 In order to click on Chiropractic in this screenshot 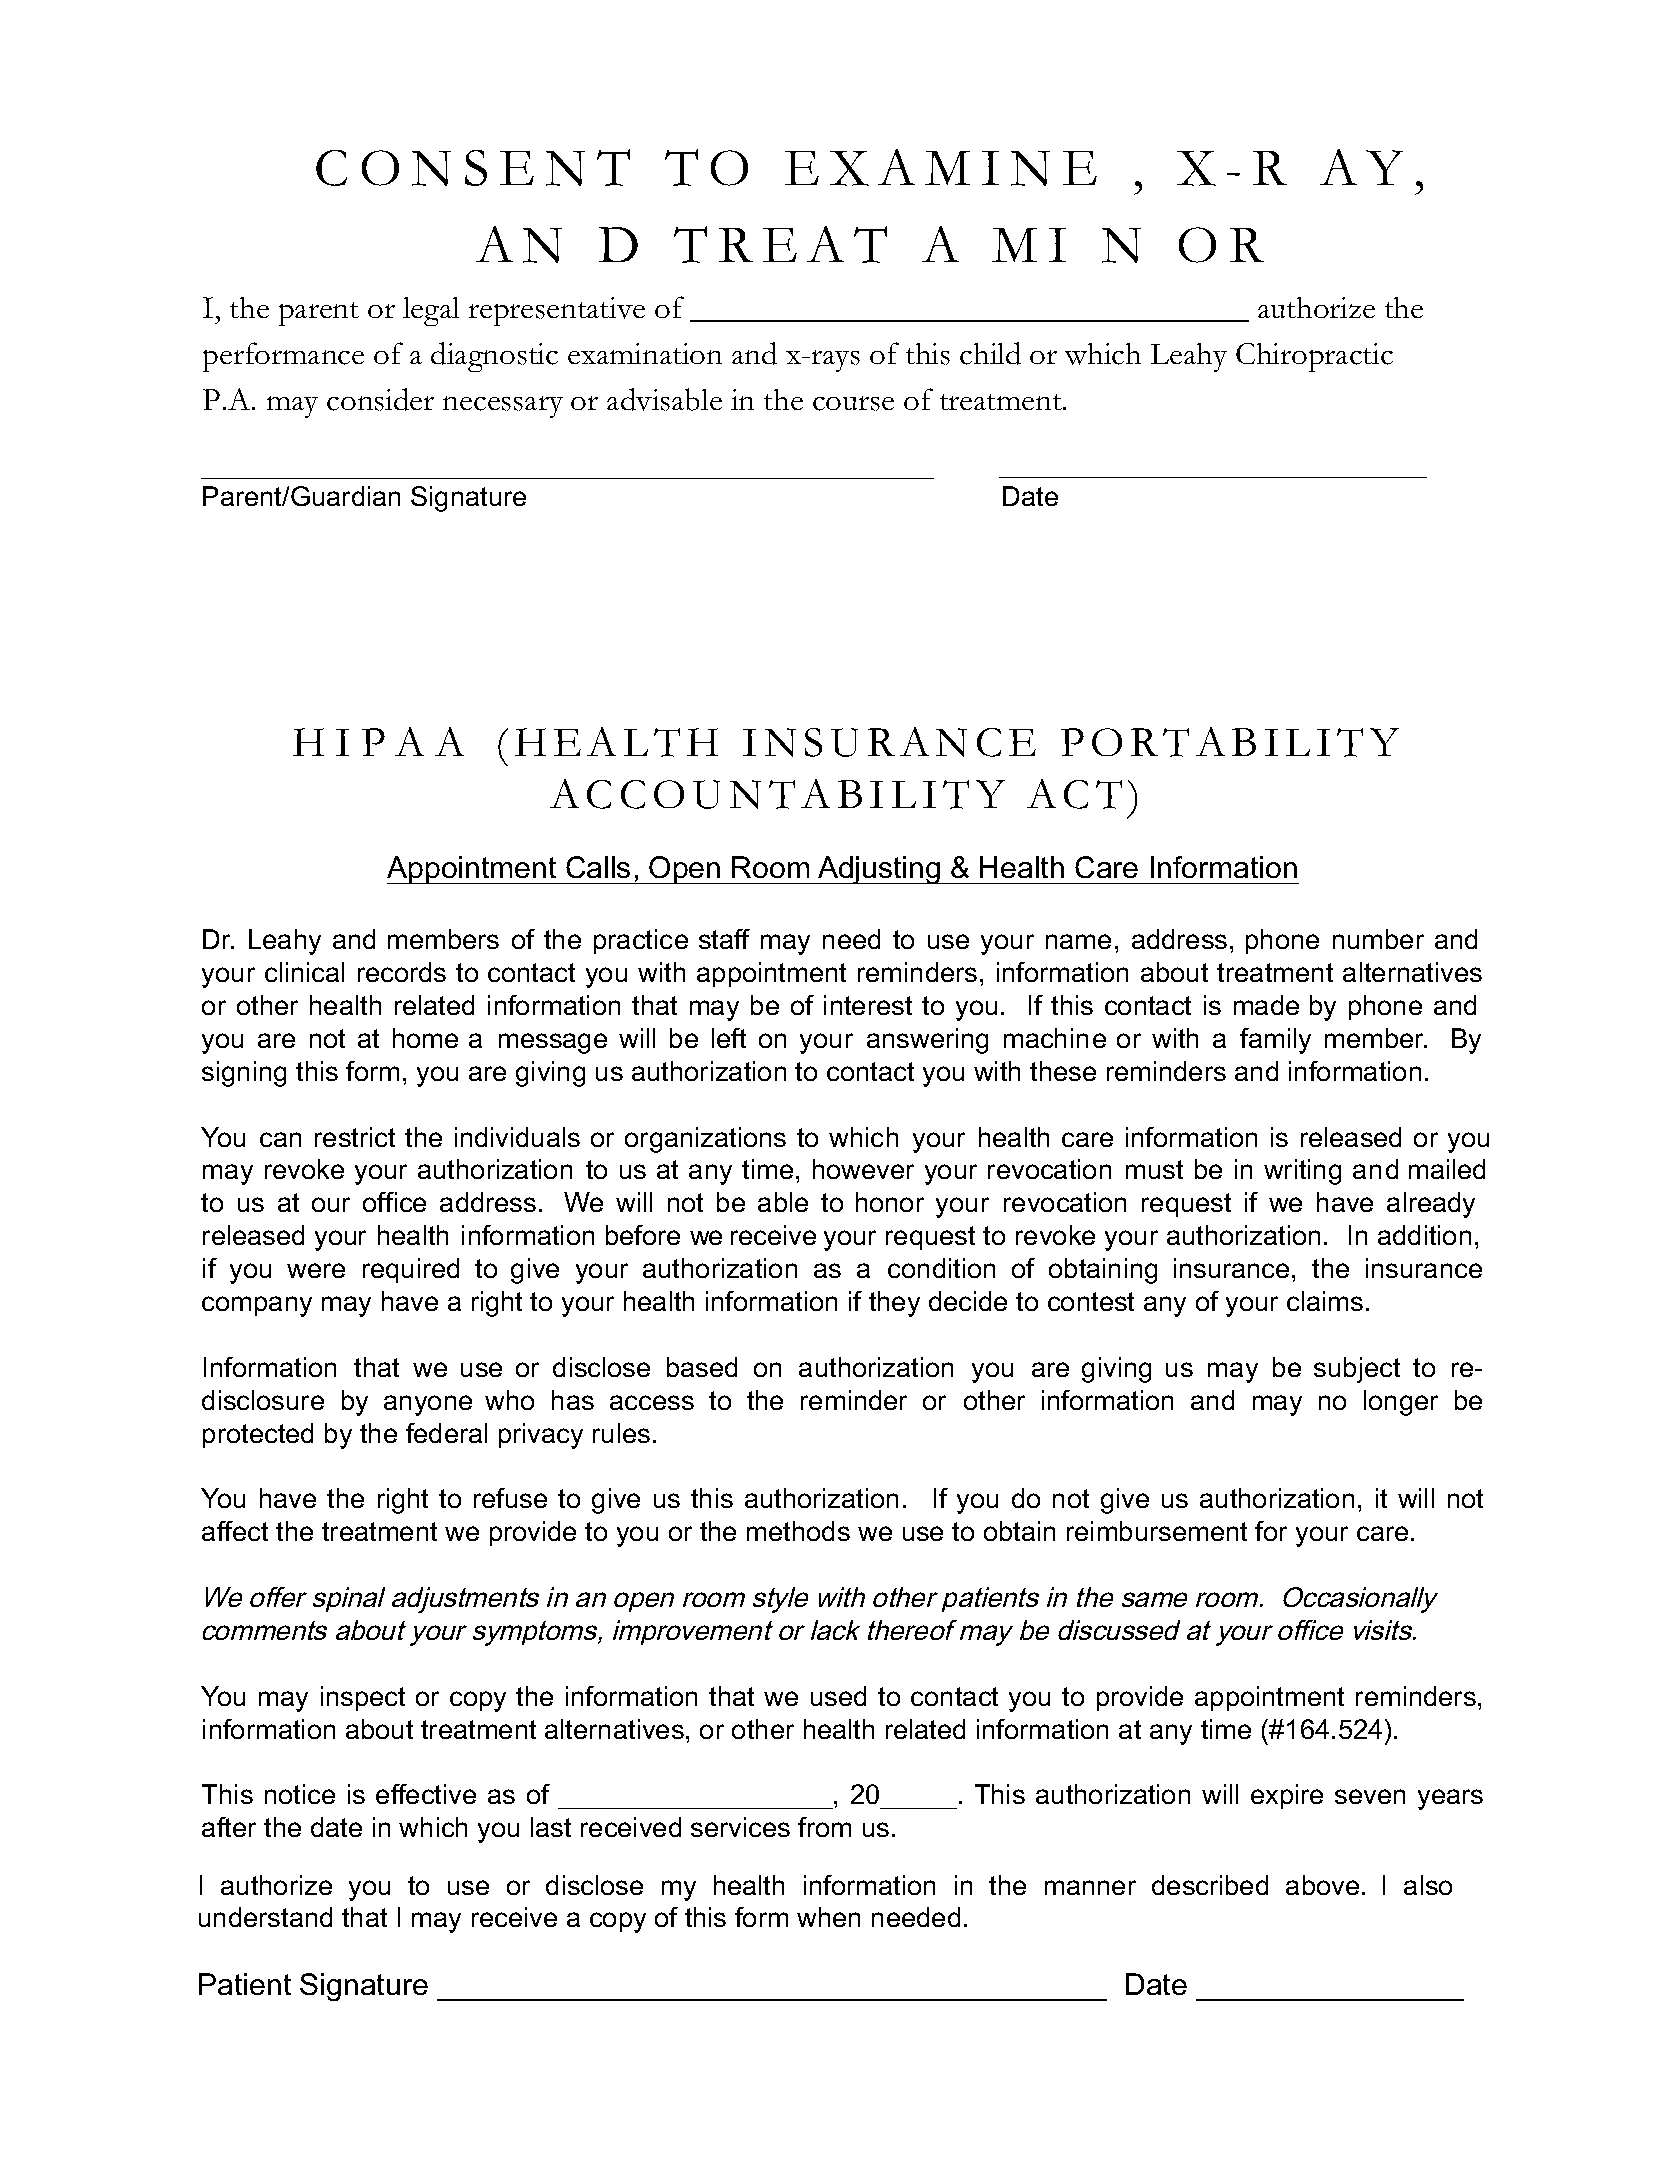, I will do `click(1314, 357)`.
